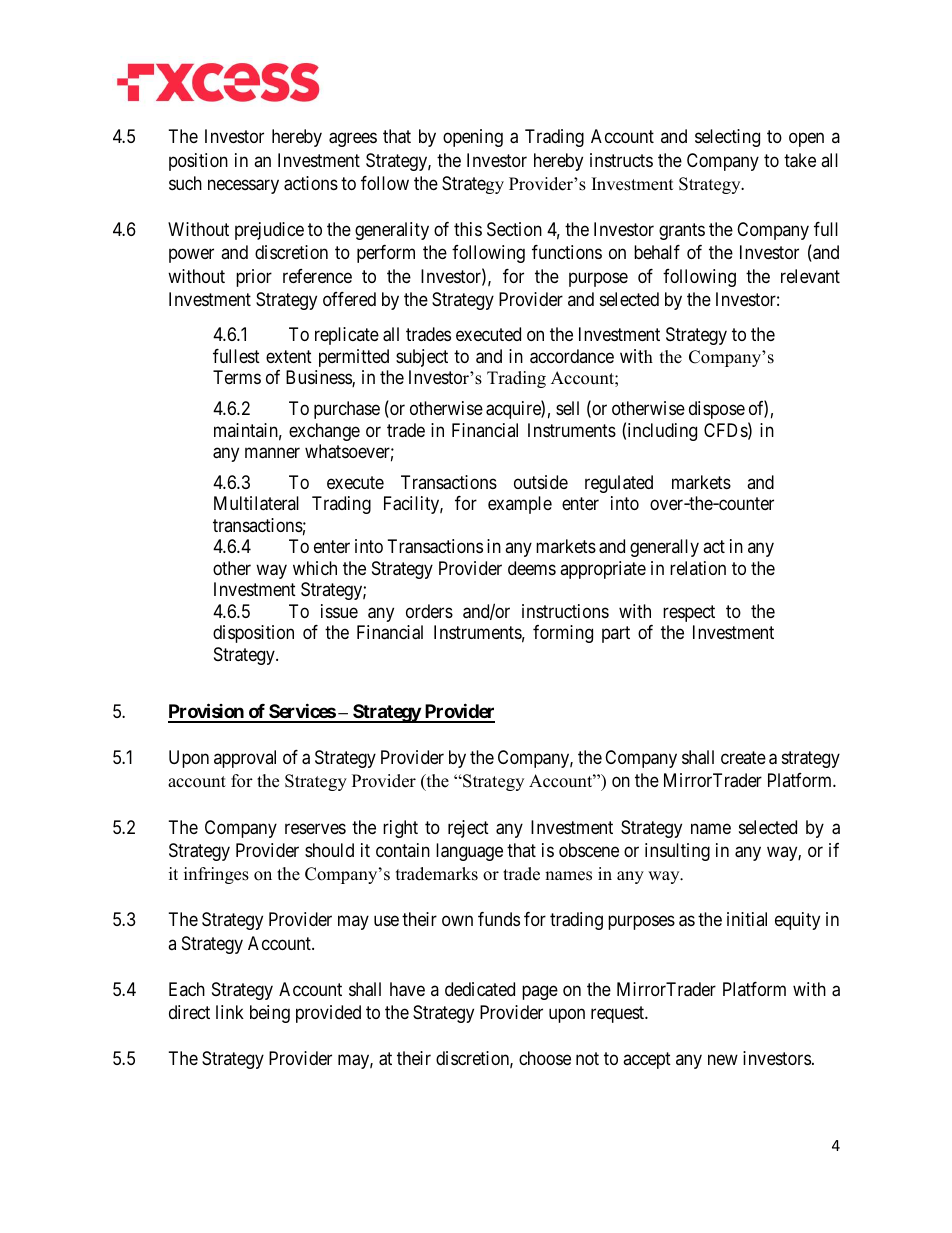 This screenshot has width=952, height=1233. I want to click on dispose, so click(717, 410).
